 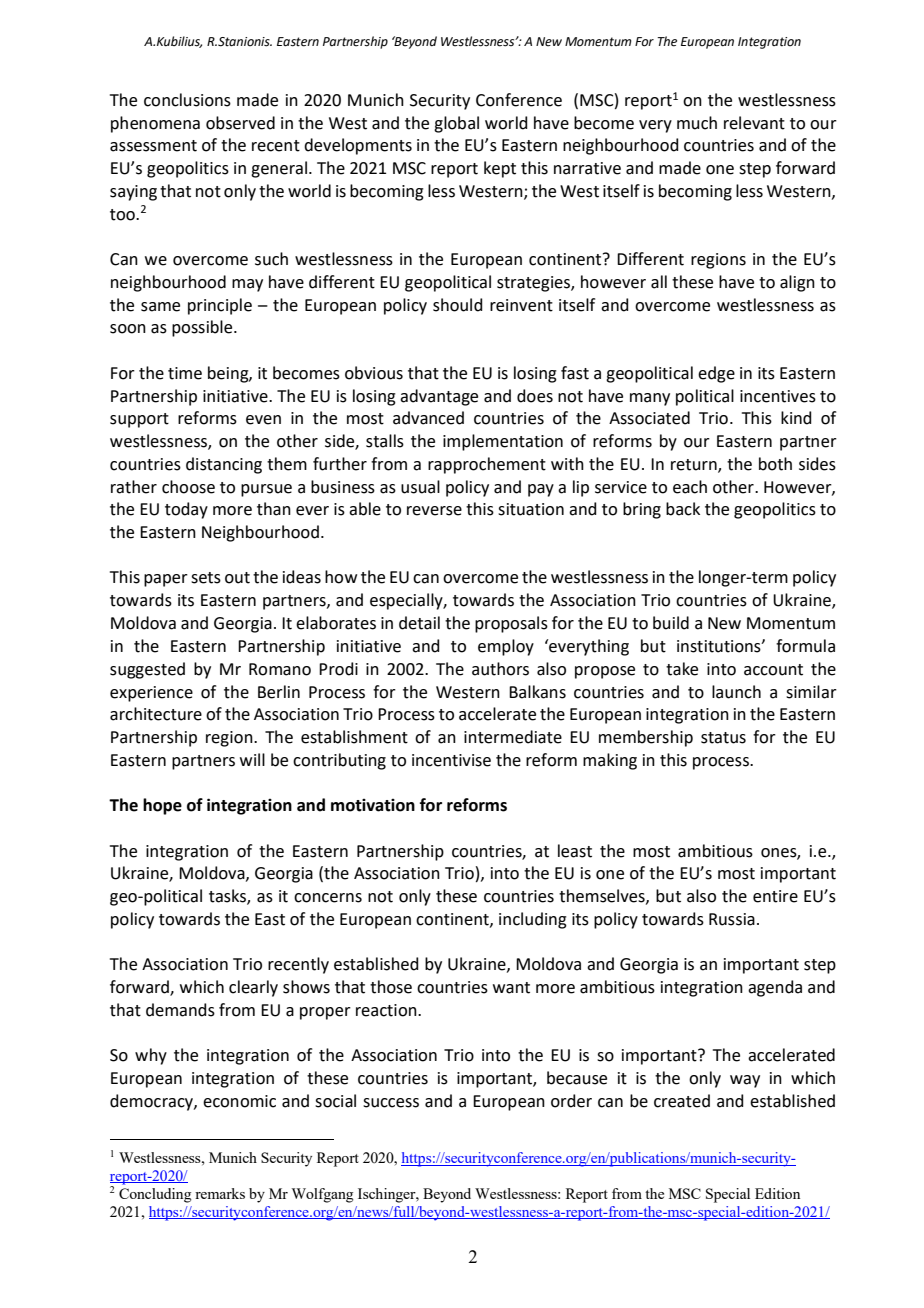 What do you see at coordinates (456, 124) in the document?
I see `global` at bounding box center [456, 124].
